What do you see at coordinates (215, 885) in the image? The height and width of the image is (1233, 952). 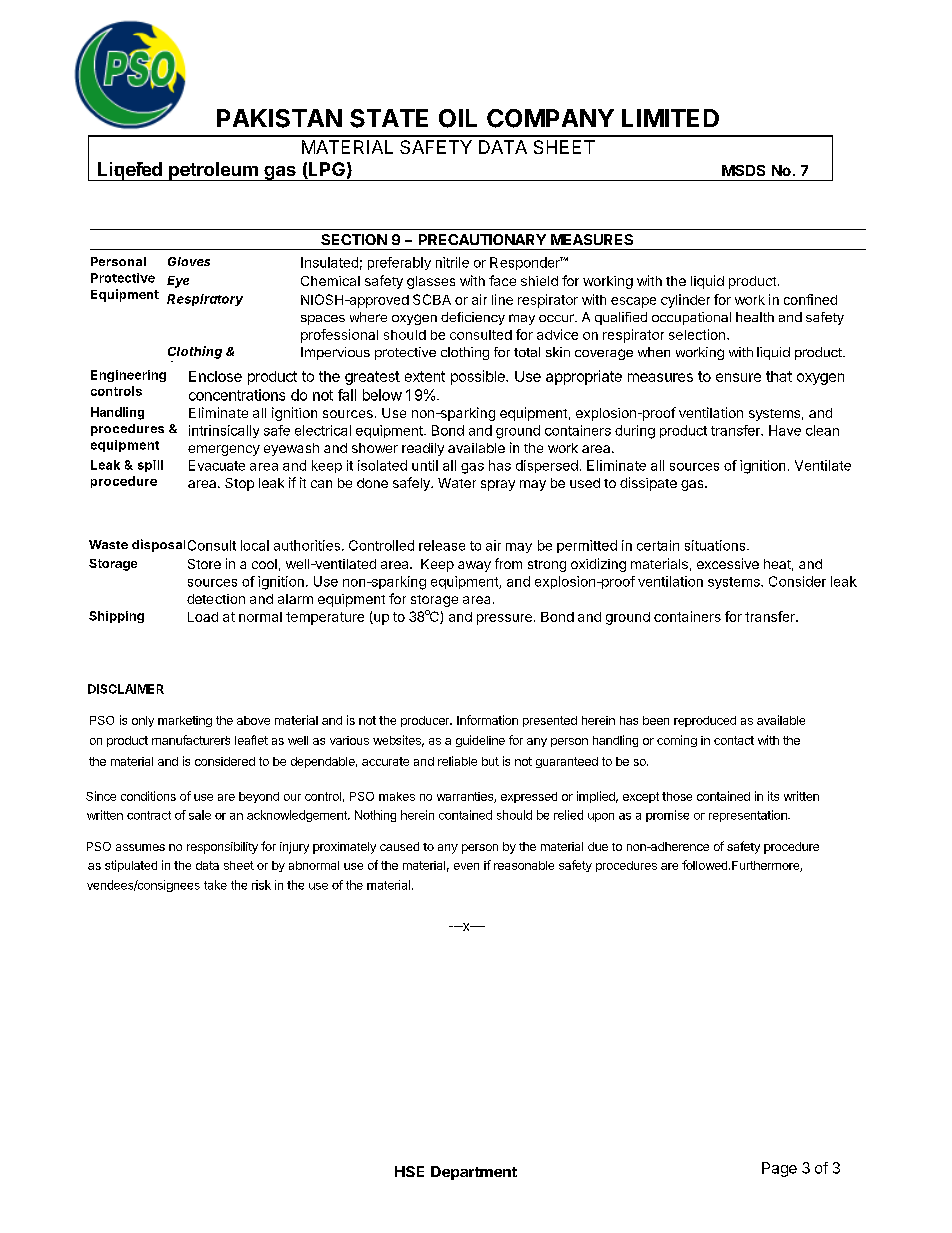 I see `take` at bounding box center [215, 885].
